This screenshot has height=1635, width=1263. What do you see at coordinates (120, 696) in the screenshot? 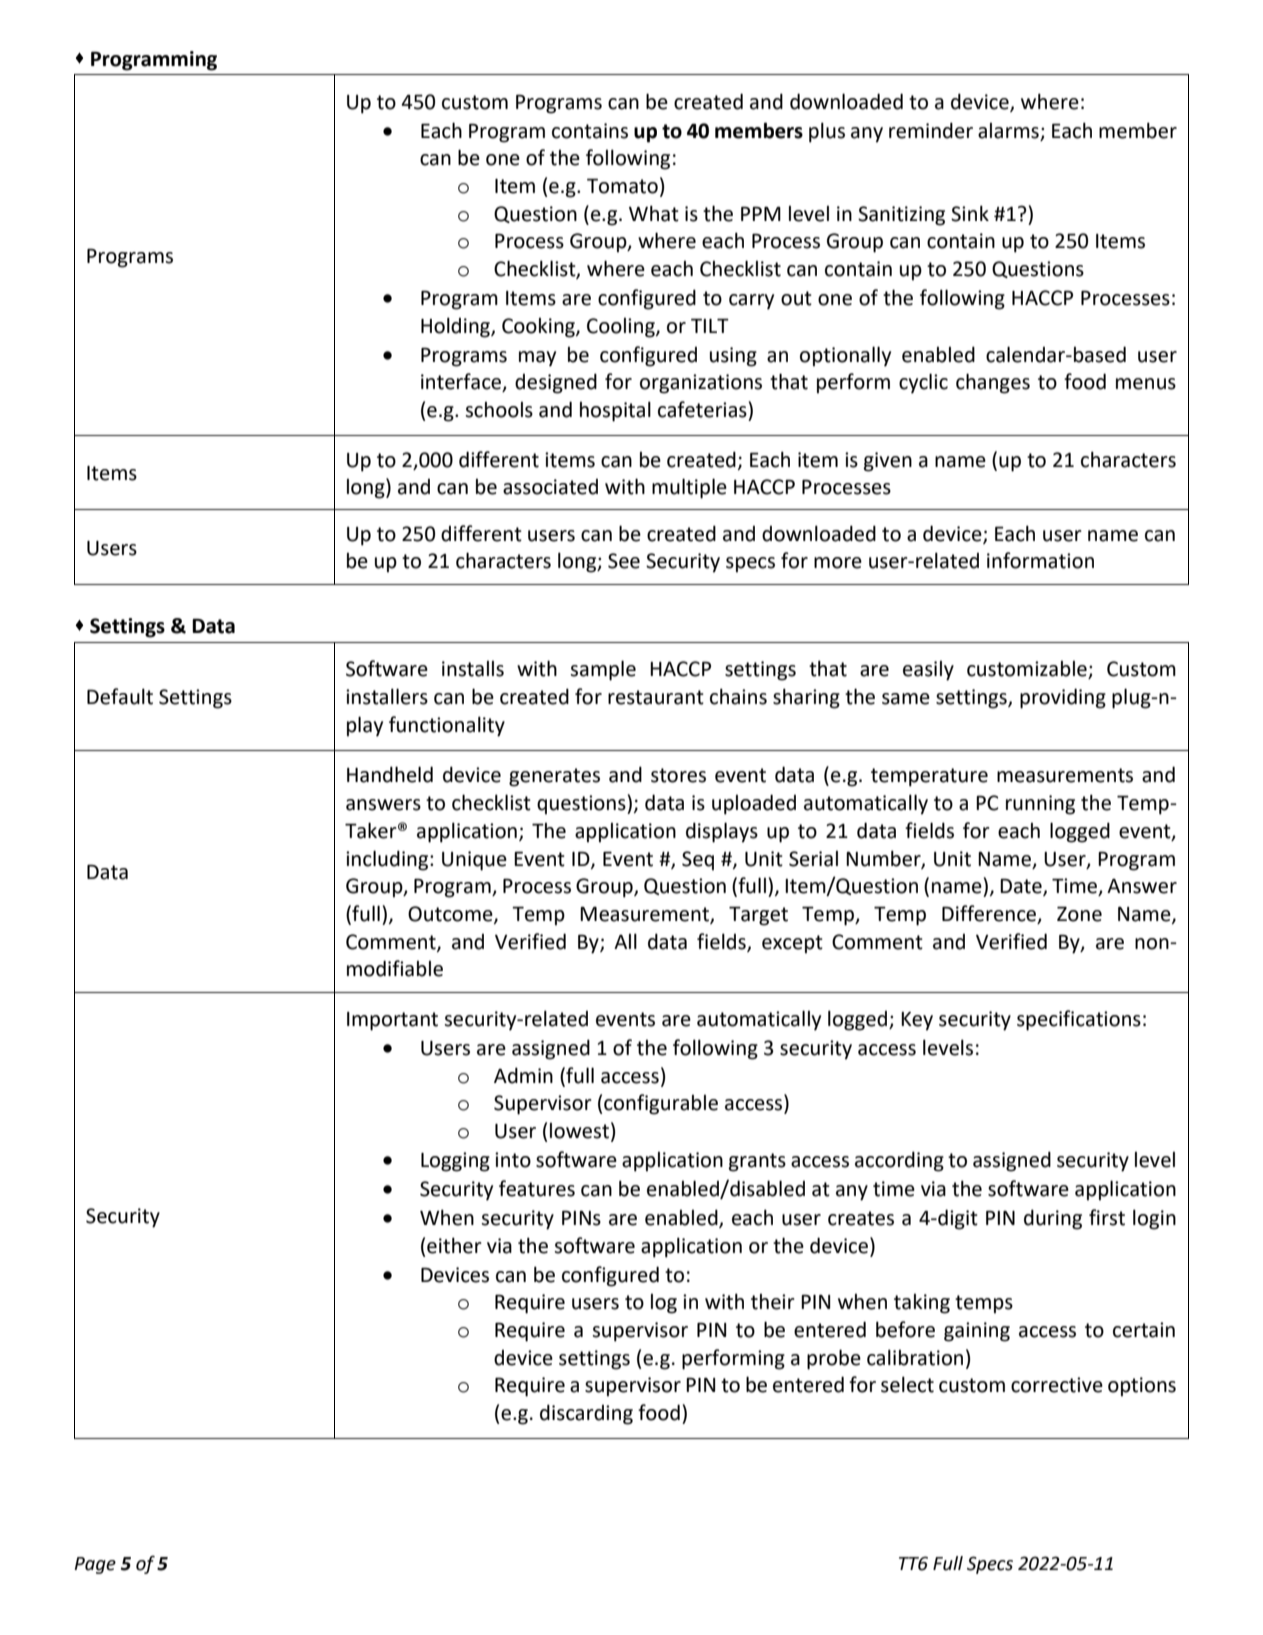
I see `Default` at bounding box center [120, 696].
